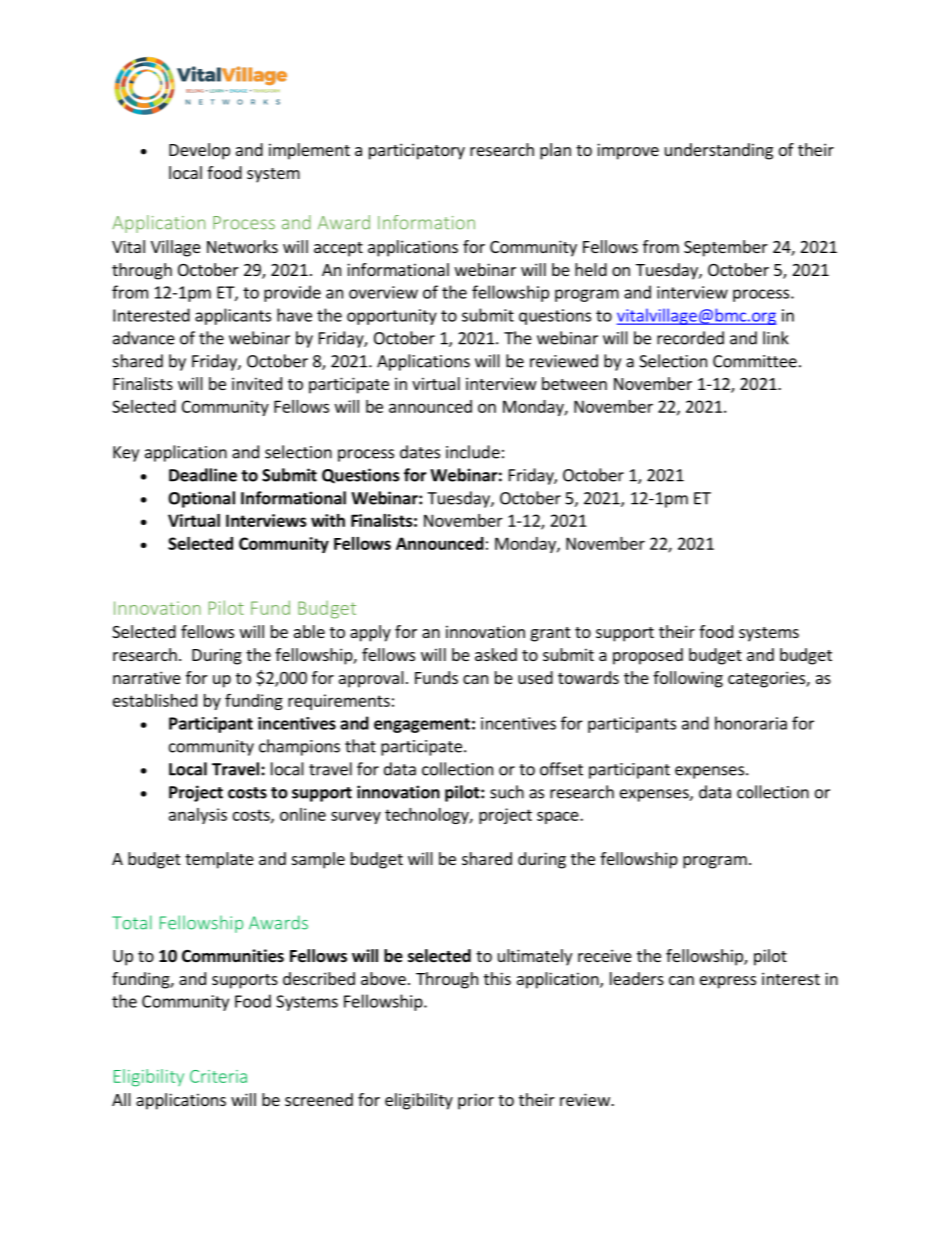 Image resolution: width=952 pixels, height=1233 pixels. Describe the element at coordinates (203, 475) in the screenshot. I see `Deadline` at that location.
